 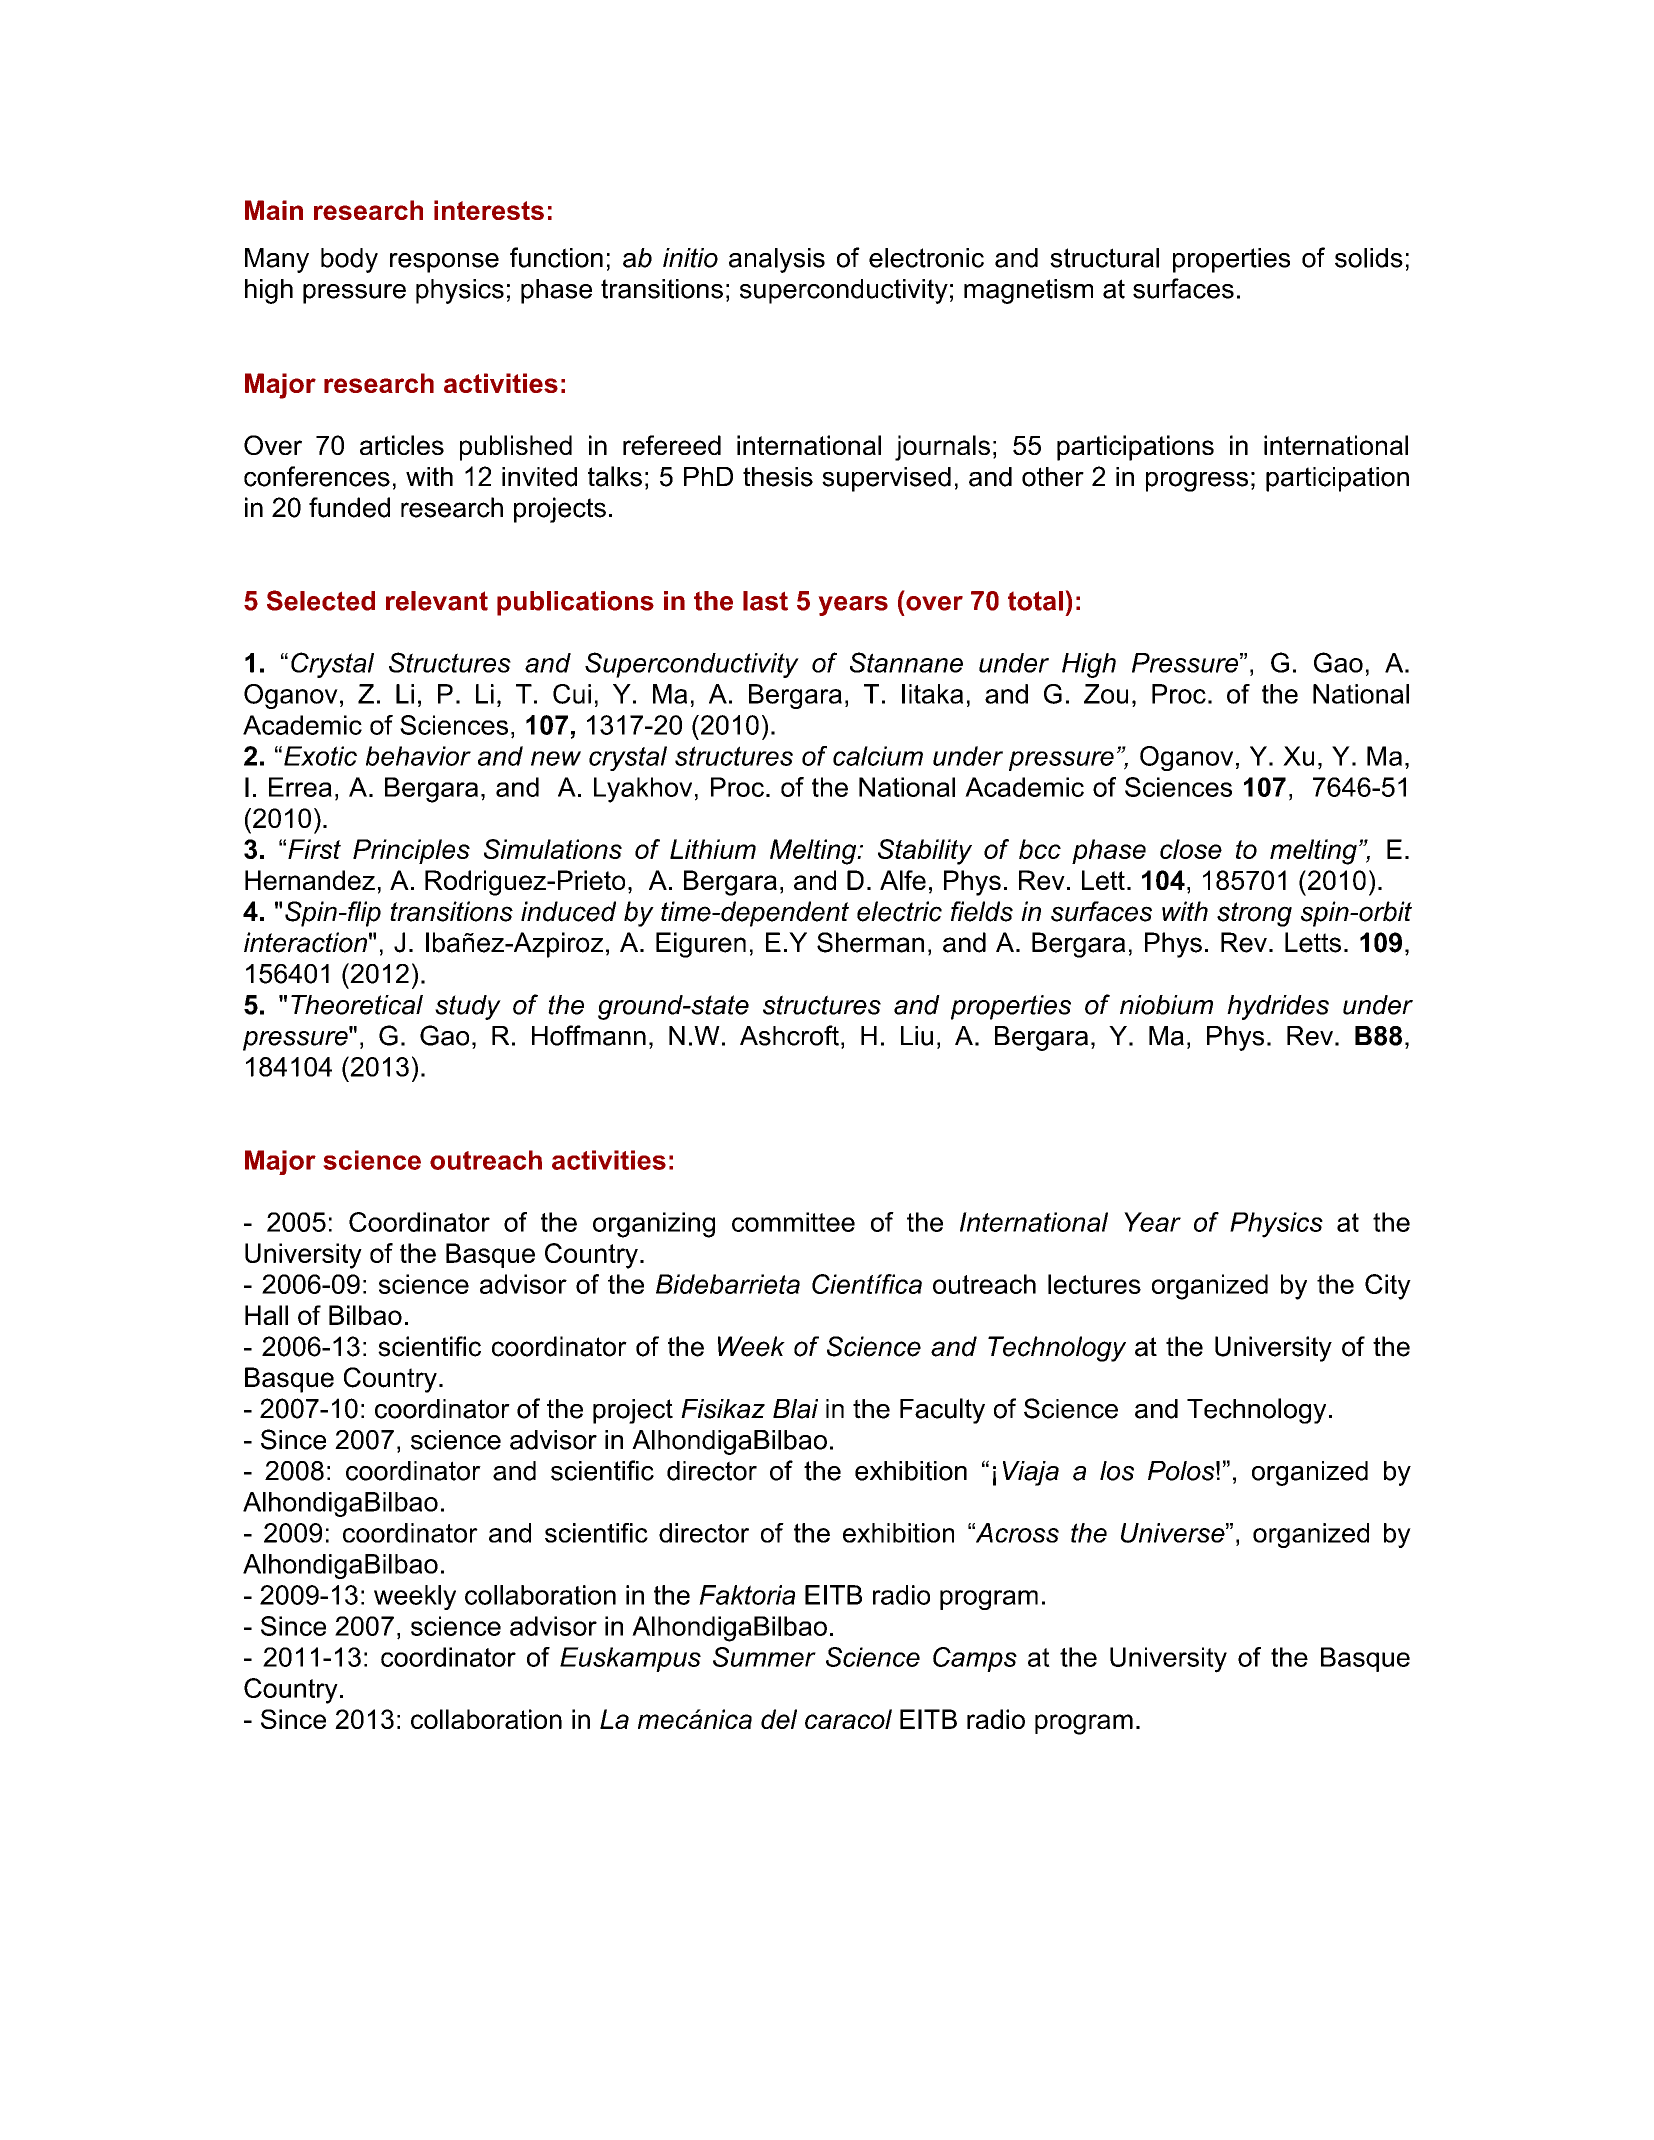 I want to click on committee, so click(x=793, y=1222).
